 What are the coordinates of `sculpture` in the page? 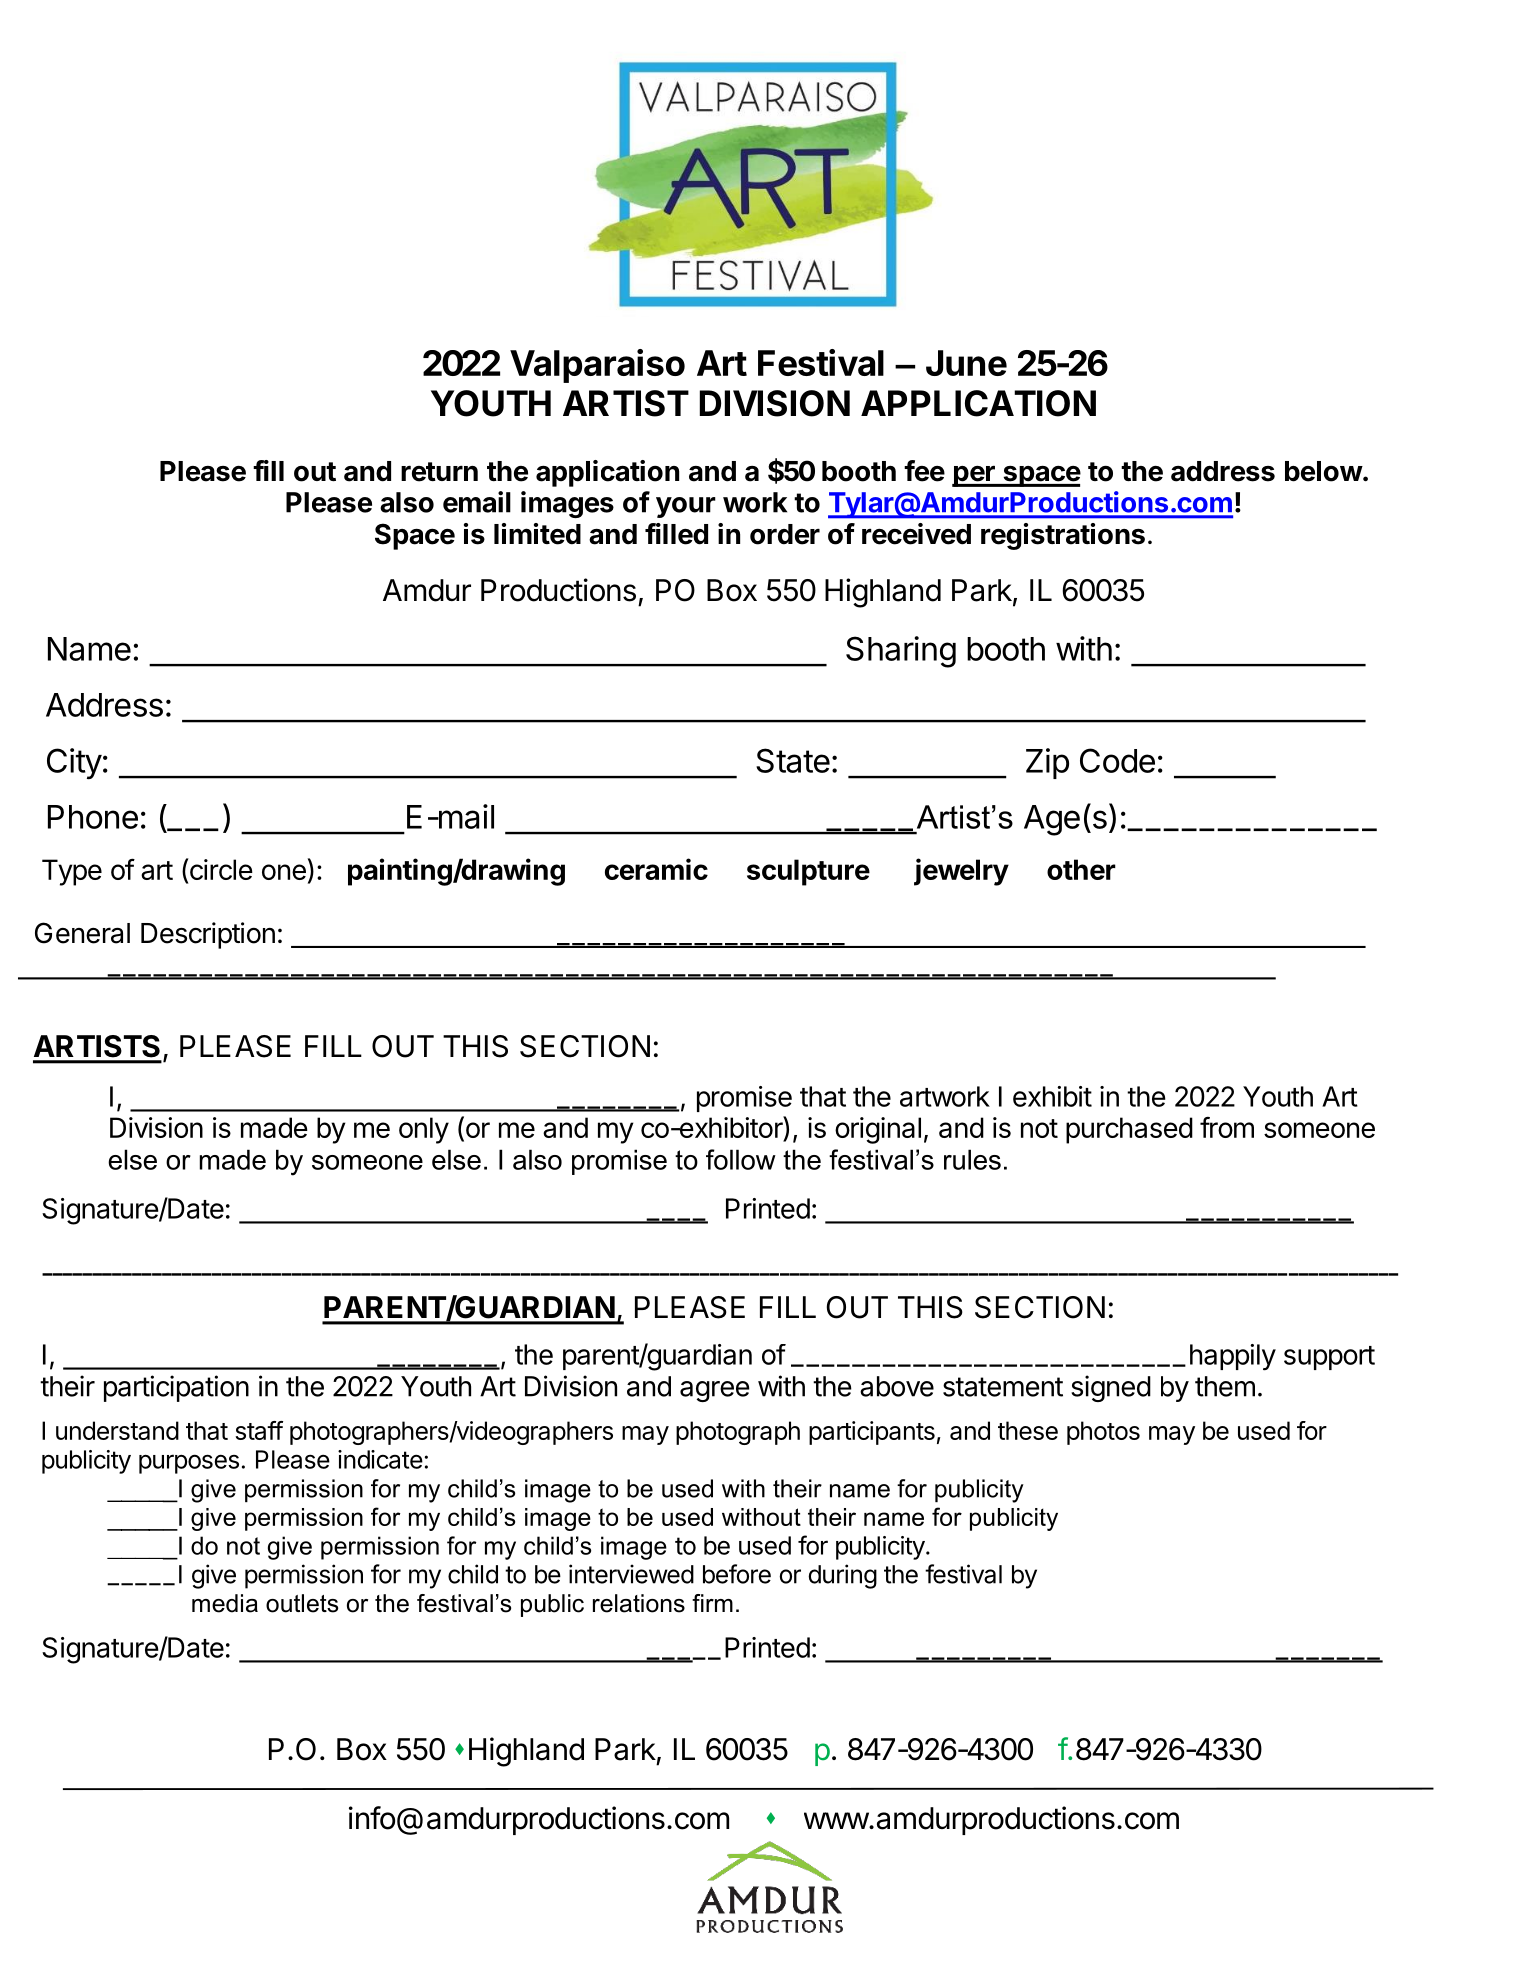 It's located at (808, 872).
